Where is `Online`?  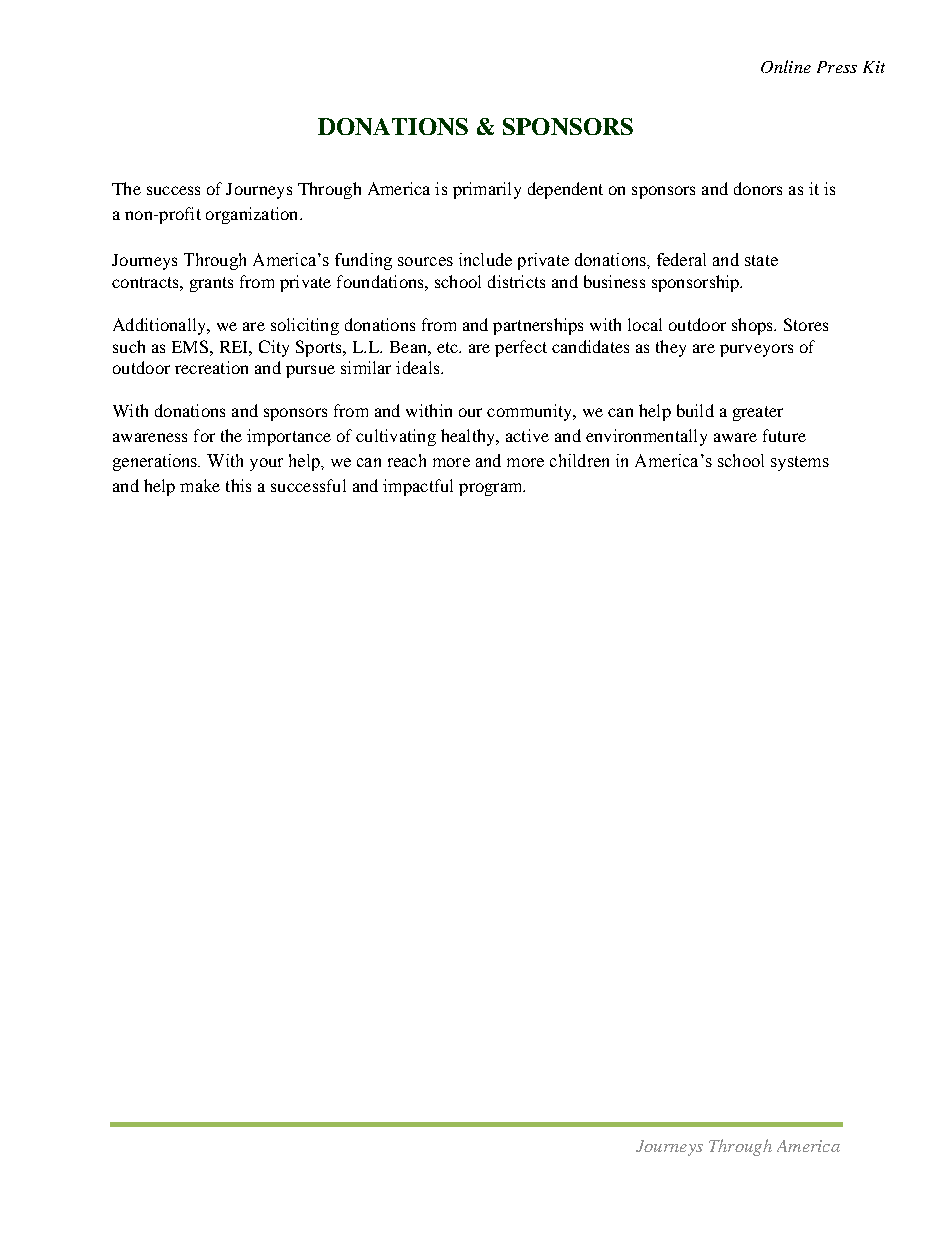 Online is located at coordinates (786, 66).
